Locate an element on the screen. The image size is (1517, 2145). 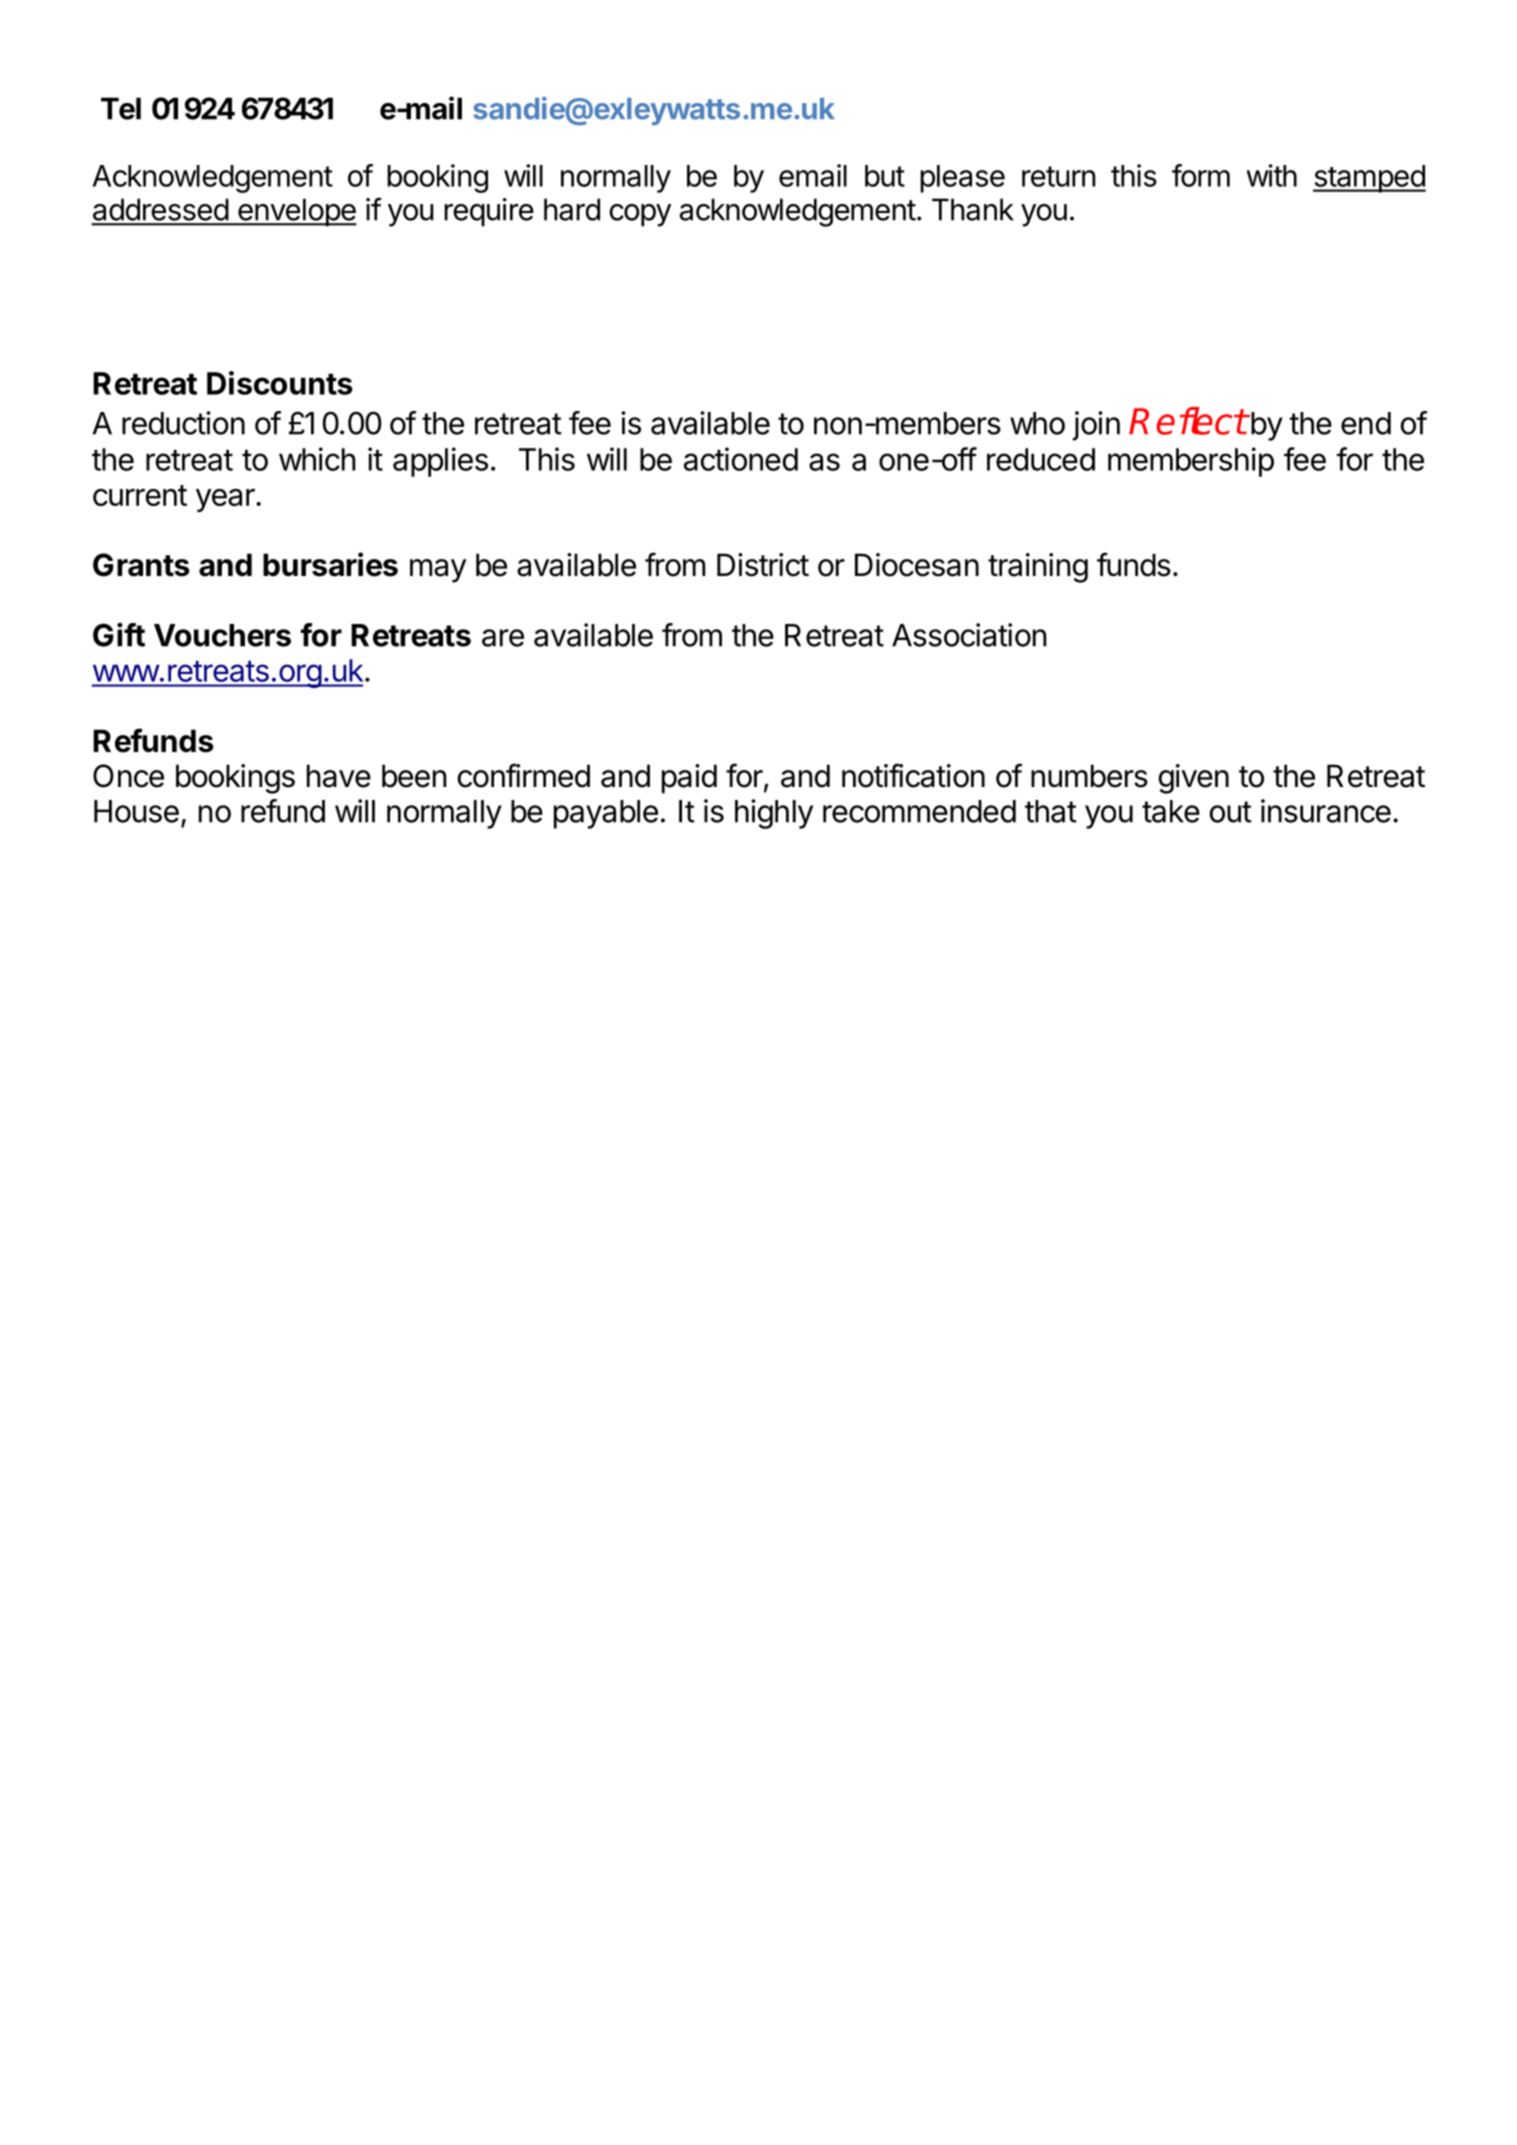
join is located at coordinates (1096, 426).
